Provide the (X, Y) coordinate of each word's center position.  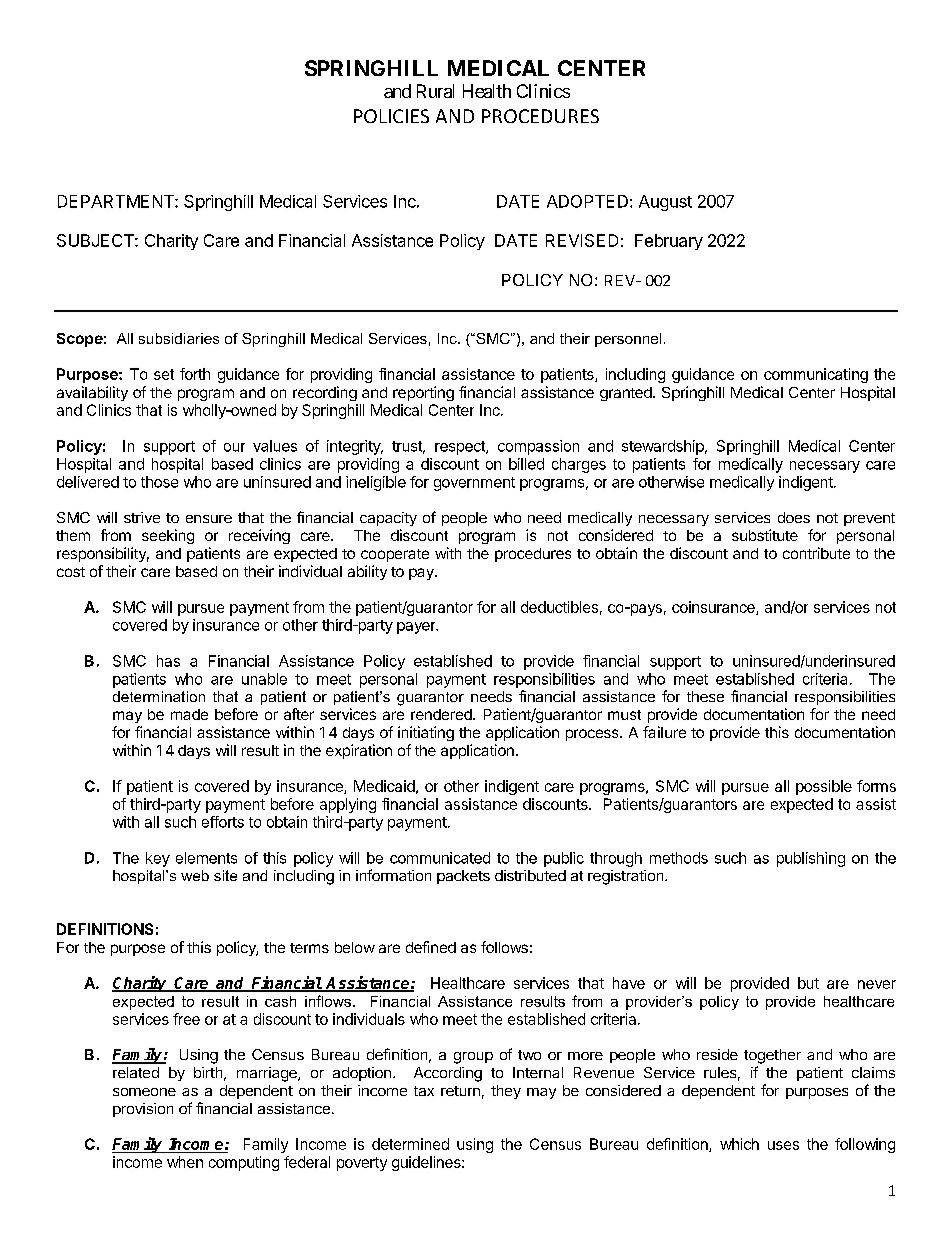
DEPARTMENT (117, 201)
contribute (816, 553)
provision (143, 1110)
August (665, 203)
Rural (435, 91)
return (460, 1091)
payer (417, 628)
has (168, 661)
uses (783, 1145)
